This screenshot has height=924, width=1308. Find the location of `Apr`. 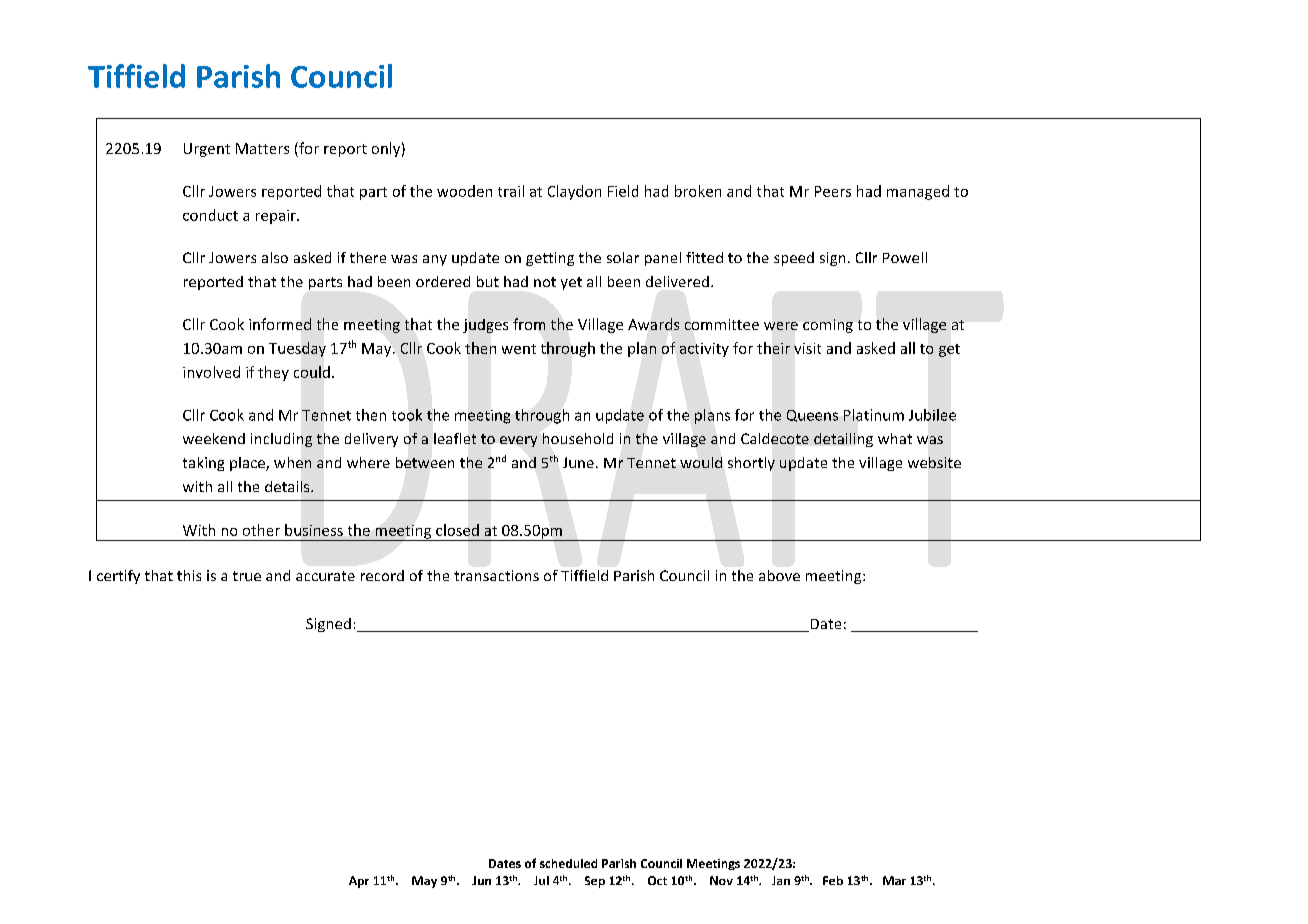

Apr is located at coordinates (359, 882).
